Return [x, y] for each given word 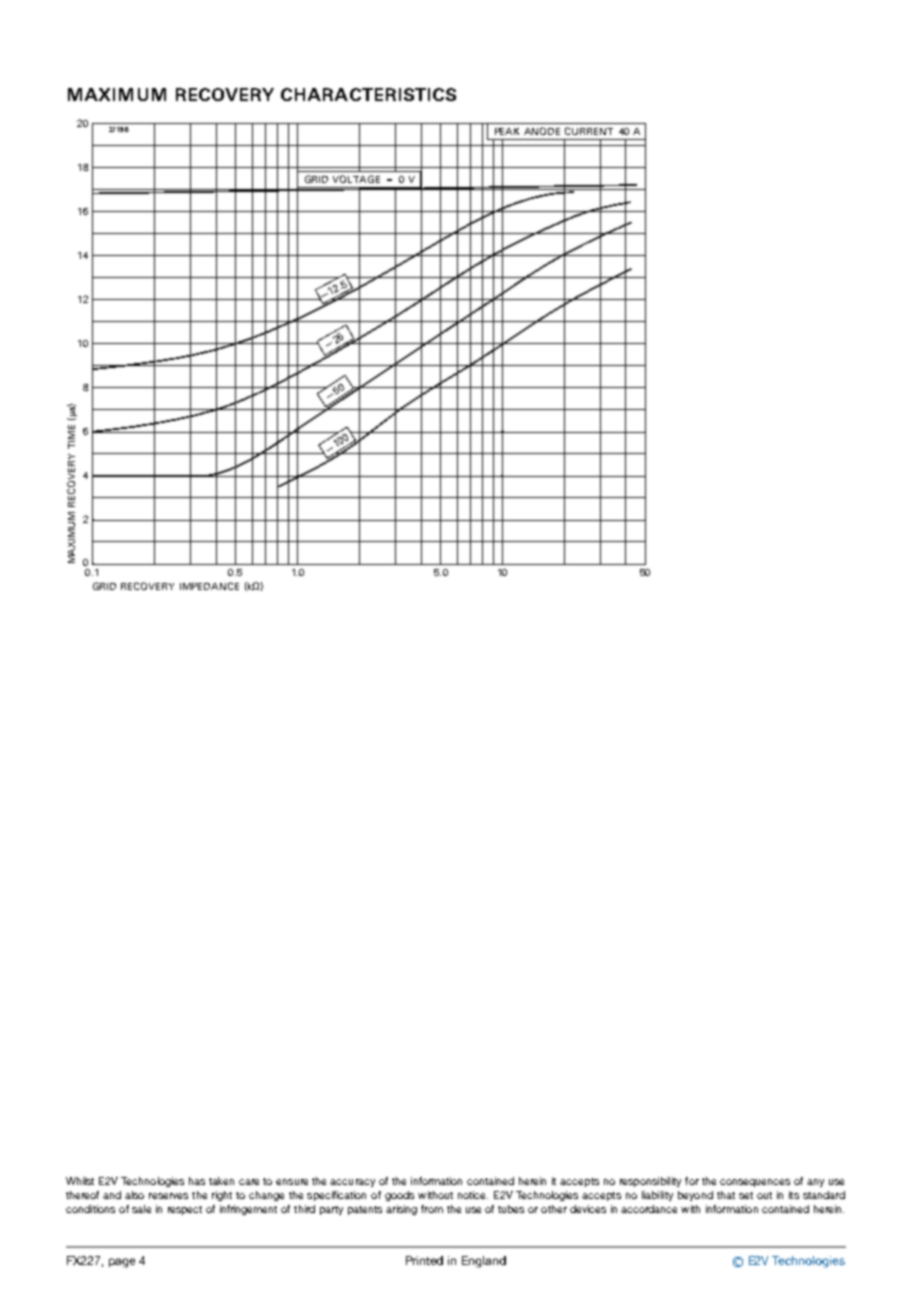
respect [185, 1210]
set [746, 1195]
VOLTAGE [356, 179]
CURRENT [589, 131]
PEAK [507, 131]
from [432, 1209]
